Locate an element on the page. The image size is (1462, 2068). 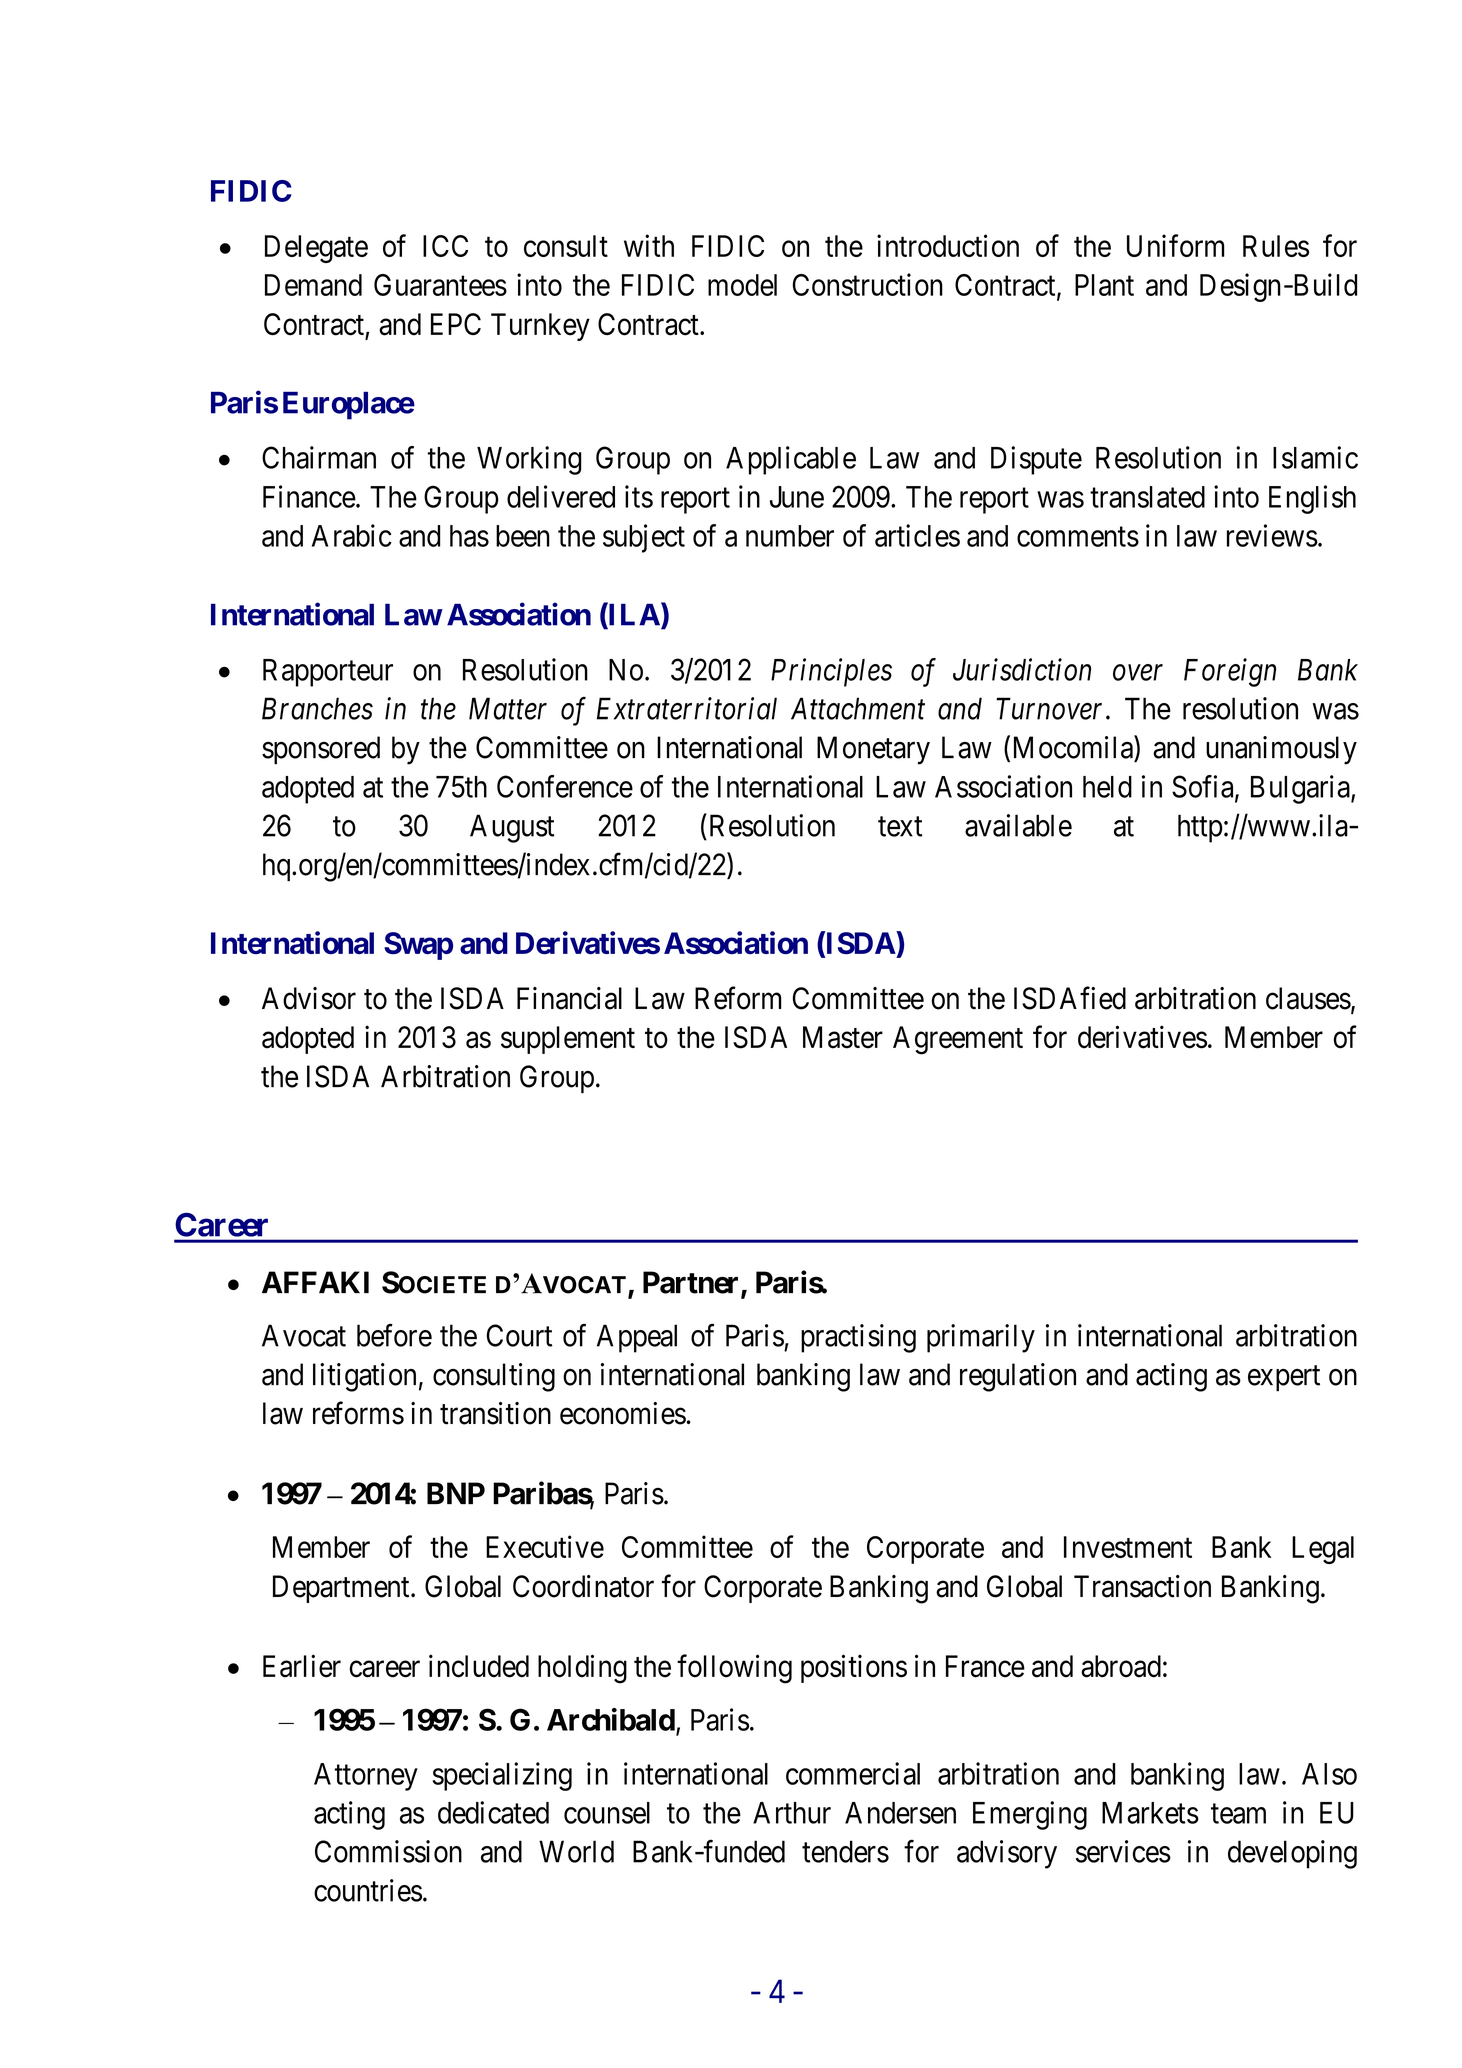
Uniform is located at coordinates (1176, 245).
